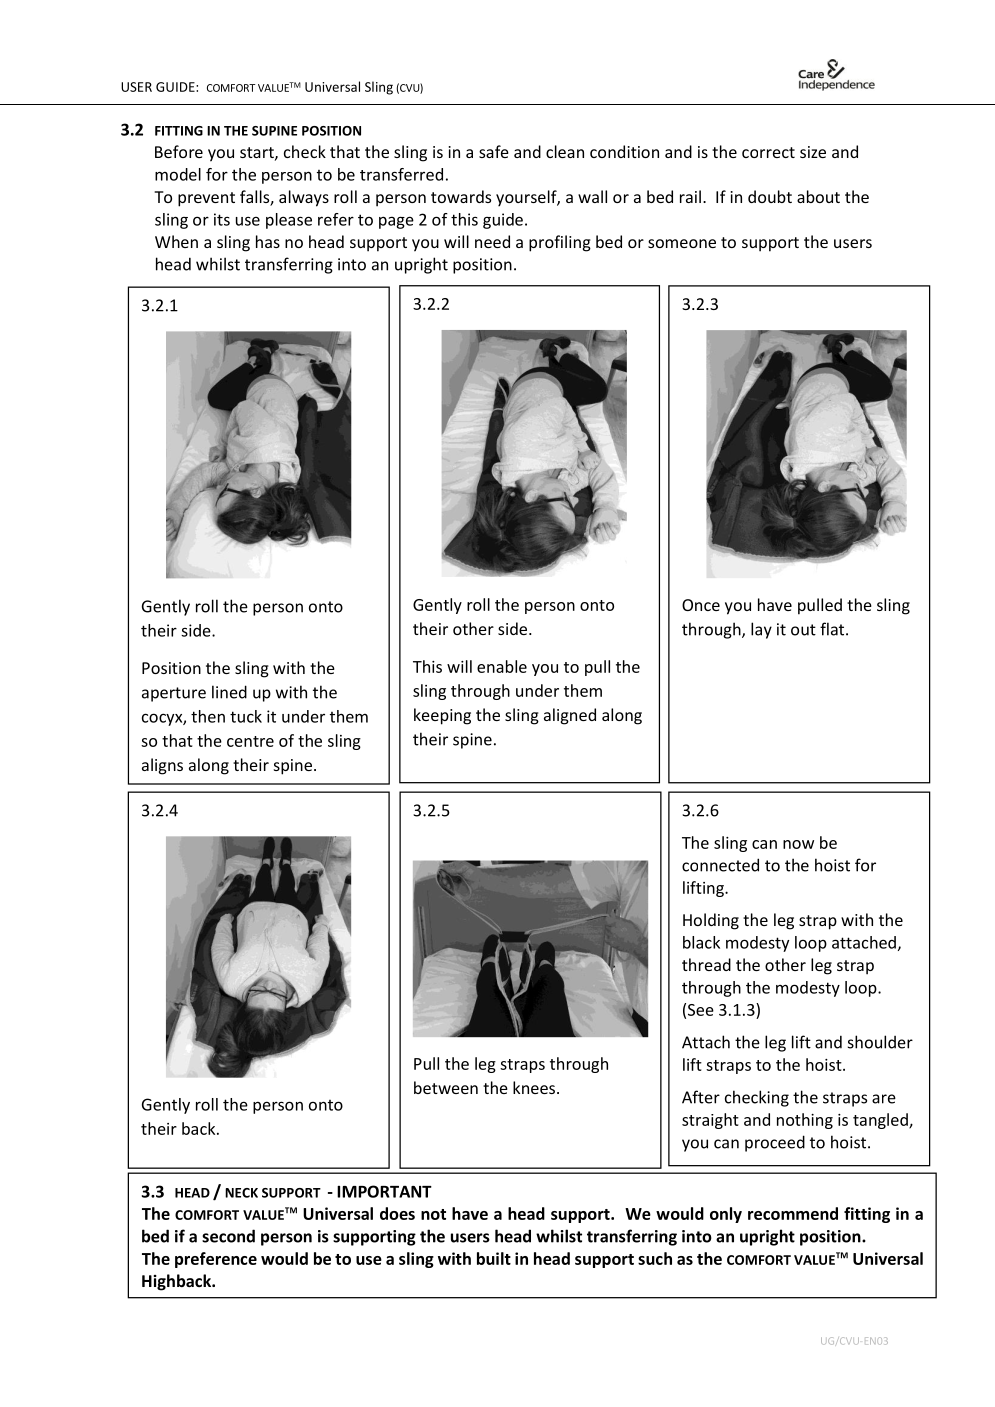  Describe the element at coordinates (560, 243) in the image. I see `profiling` at that location.
